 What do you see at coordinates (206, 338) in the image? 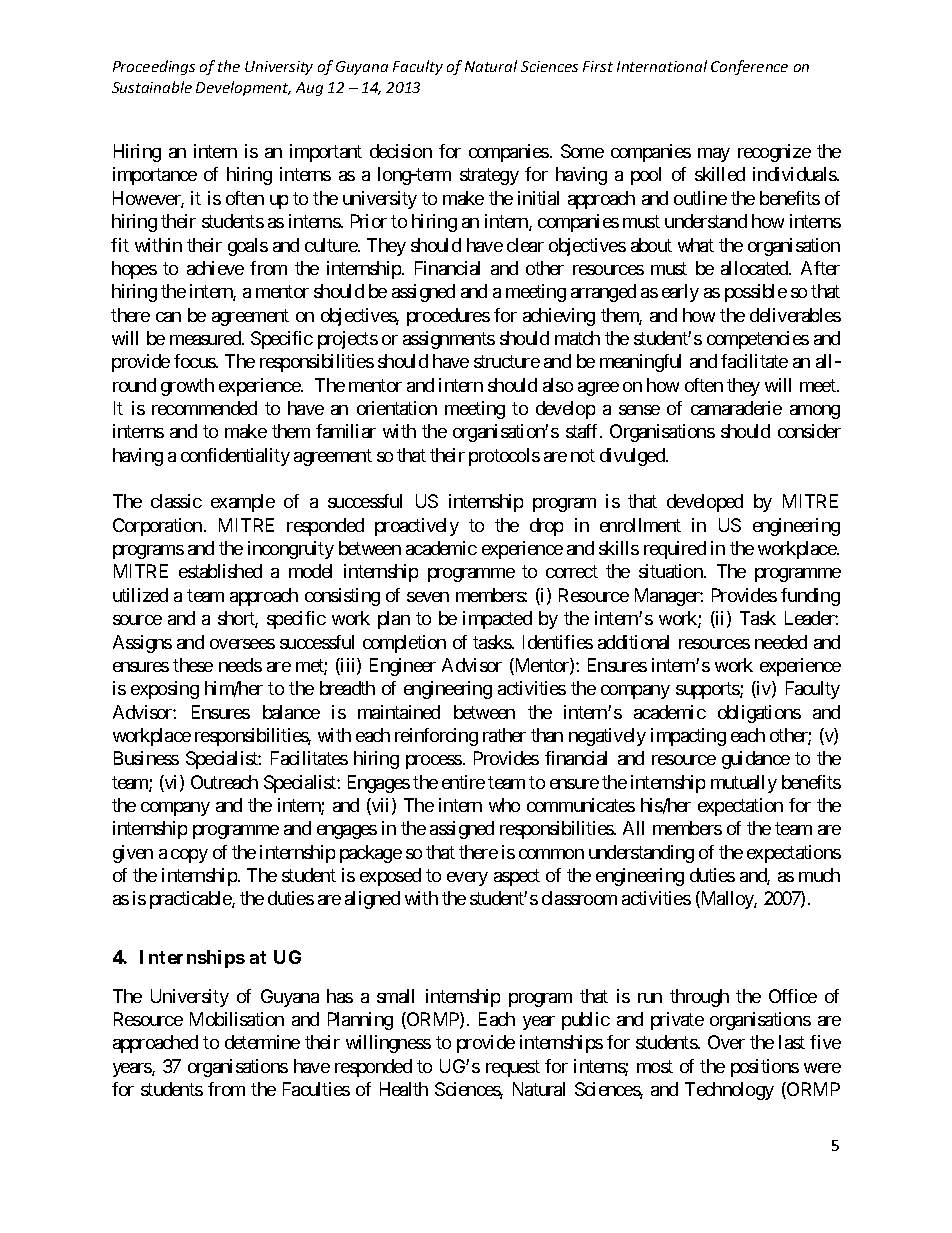
I see `measured` at bounding box center [206, 338].
